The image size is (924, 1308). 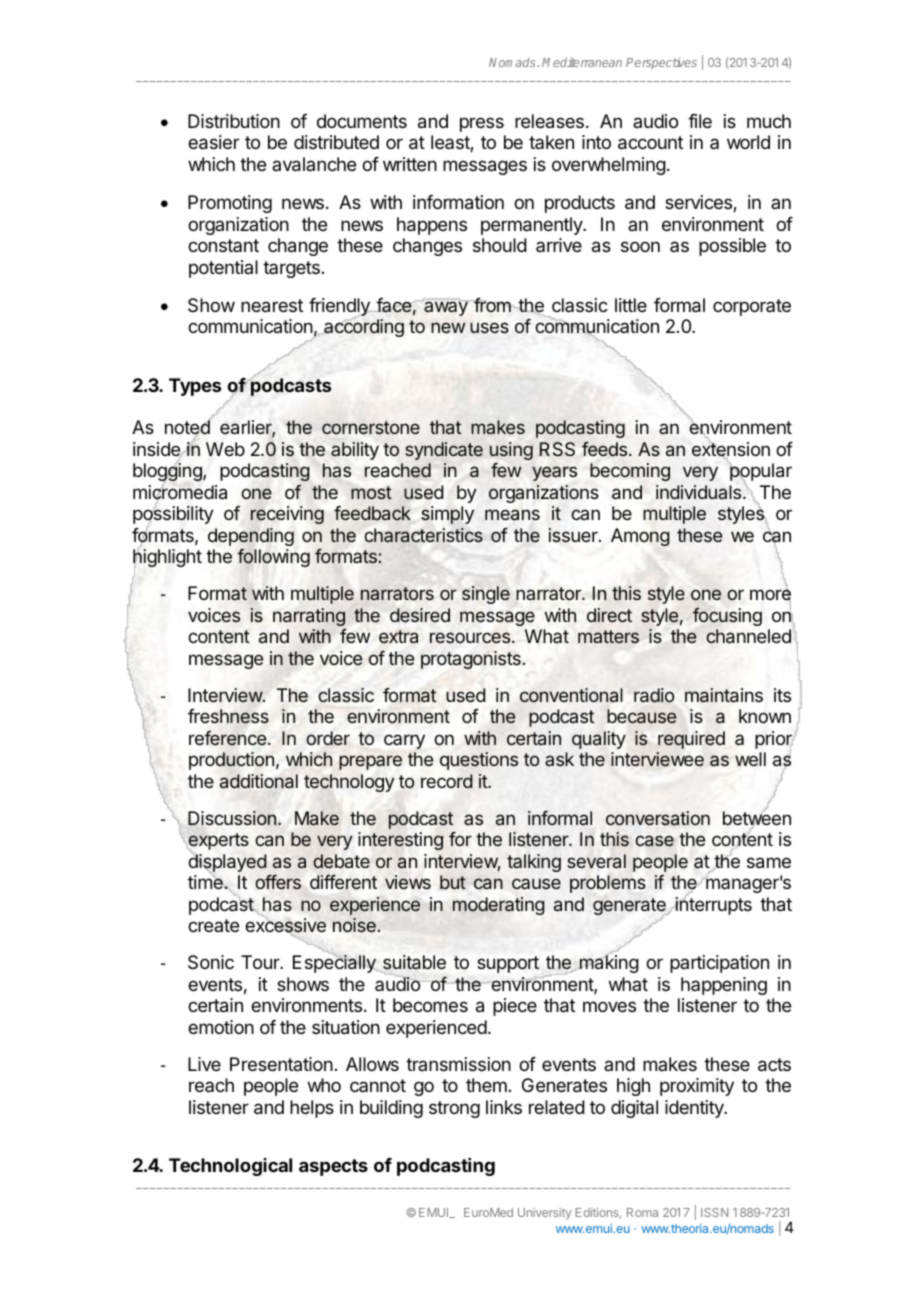 I want to click on Web, so click(x=225, y=449).
